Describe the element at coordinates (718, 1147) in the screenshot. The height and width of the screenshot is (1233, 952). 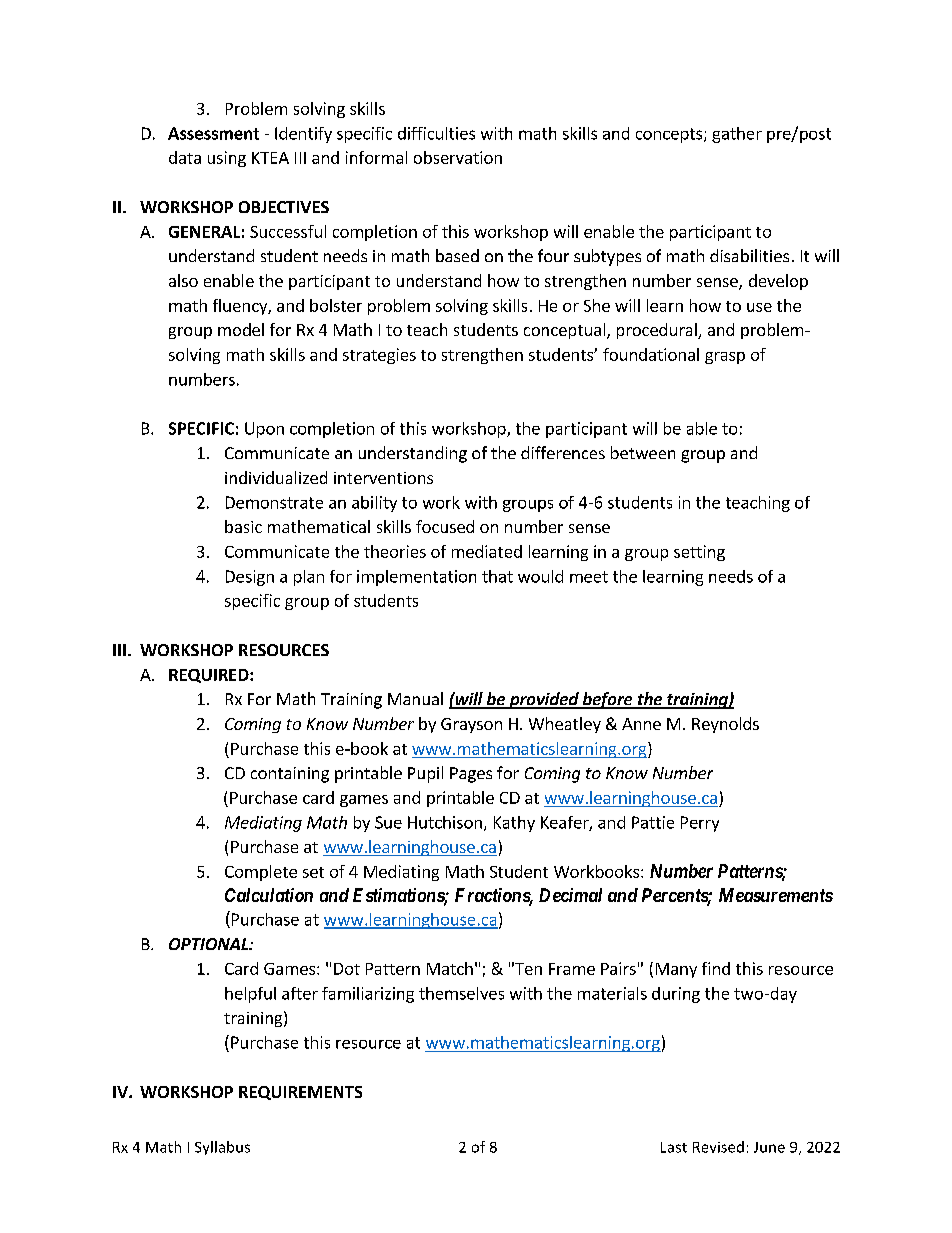
I see `Revised` at that location.
